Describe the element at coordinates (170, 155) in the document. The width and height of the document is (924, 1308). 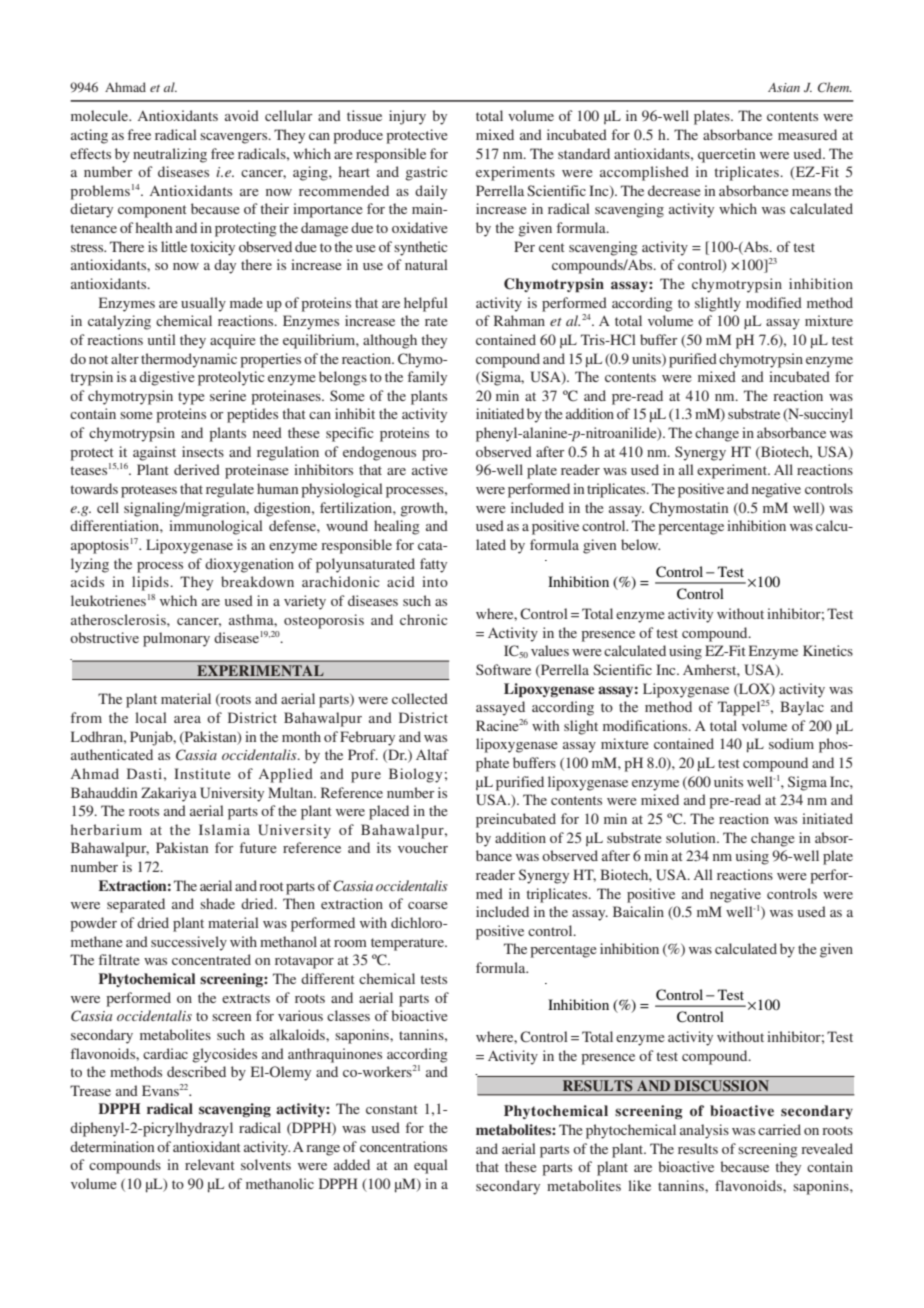
I see `neutralizing` at that location.
